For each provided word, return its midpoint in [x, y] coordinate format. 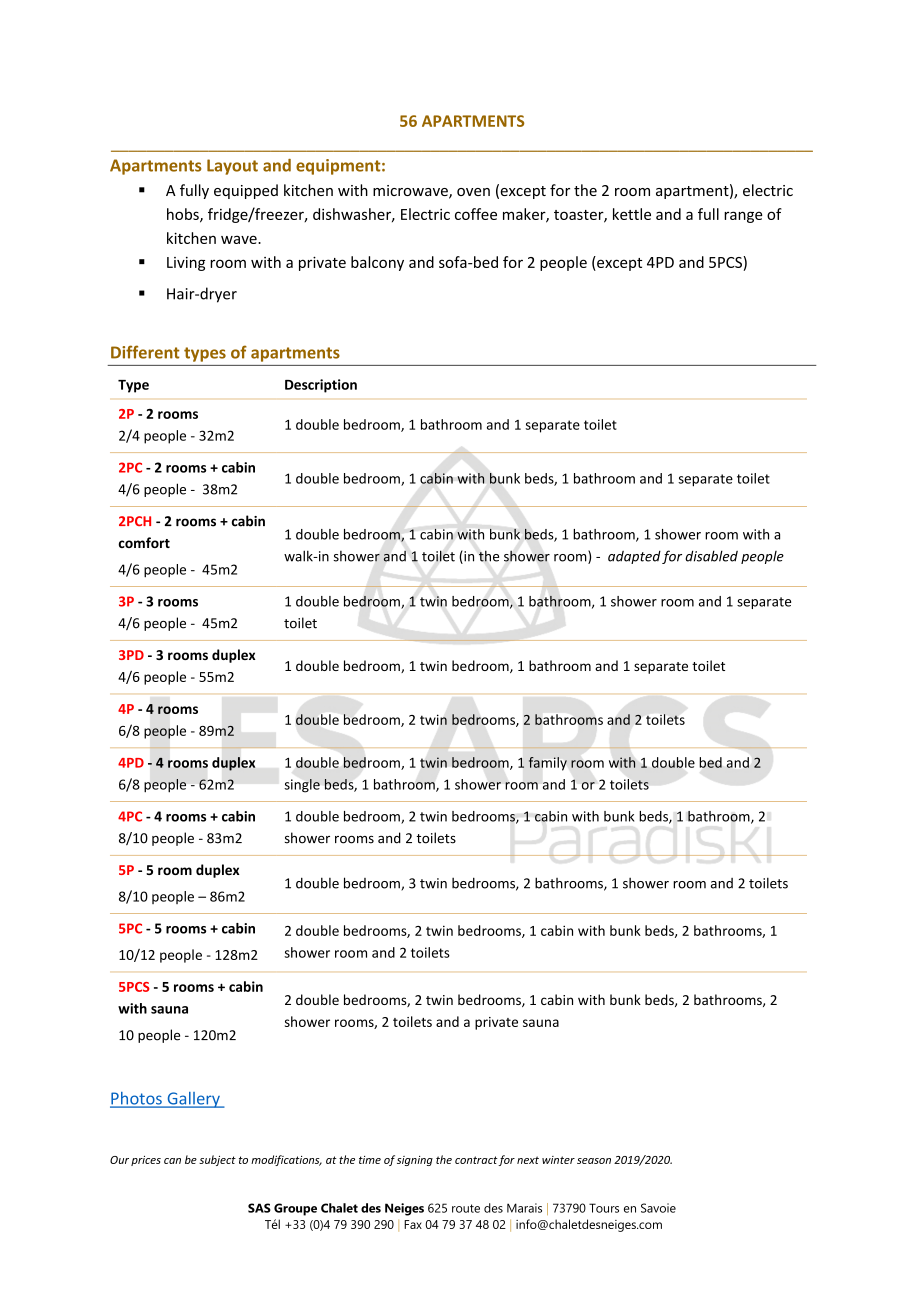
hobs [184, 215]
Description [321, 386]
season [594, 1161]
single [302, 786]
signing [415, 1161]
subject [217, 1160]
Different [145, 352]
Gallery [193, 1100]
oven [473, 192]
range [743, 217]
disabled [711, 556]
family [548, 764]
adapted [634, 557]
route [466, 1208]
